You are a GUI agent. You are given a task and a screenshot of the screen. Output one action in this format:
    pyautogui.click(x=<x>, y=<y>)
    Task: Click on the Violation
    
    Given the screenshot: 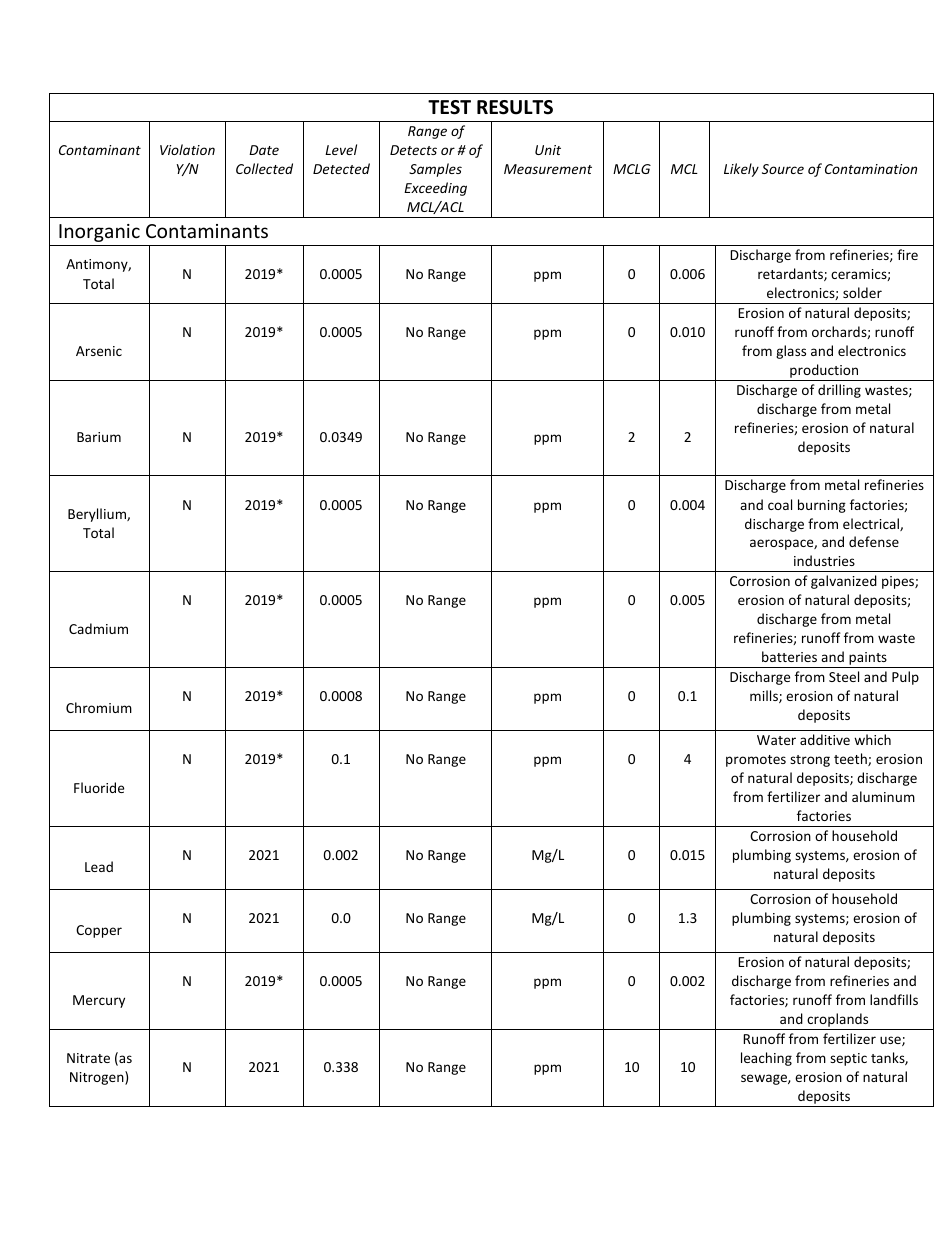 What is the action you would take?
    pyautogui.click(x=187, y=149)
